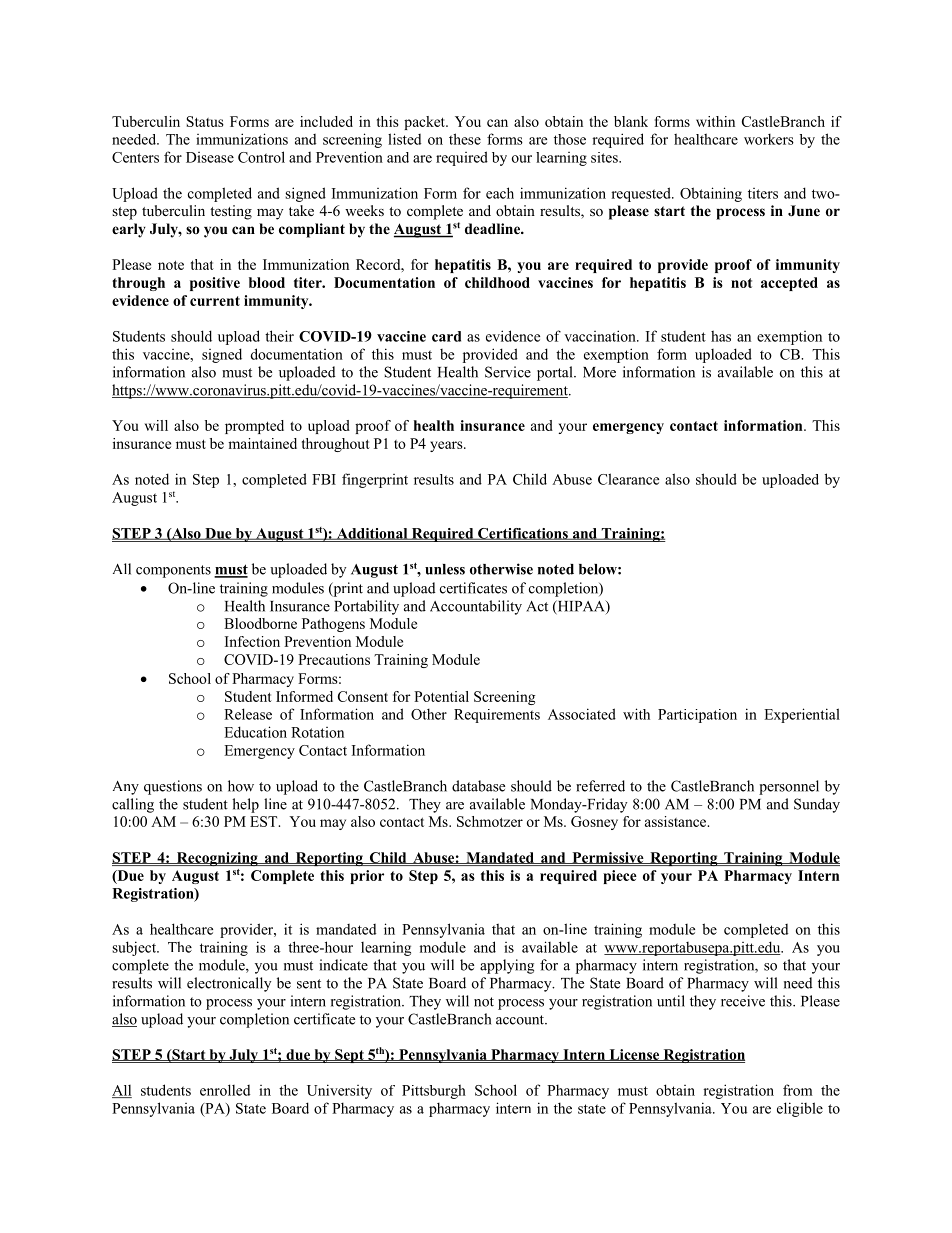 This screenshot has width=952, height=1233. I want to click on unless, so click(445, 569).
